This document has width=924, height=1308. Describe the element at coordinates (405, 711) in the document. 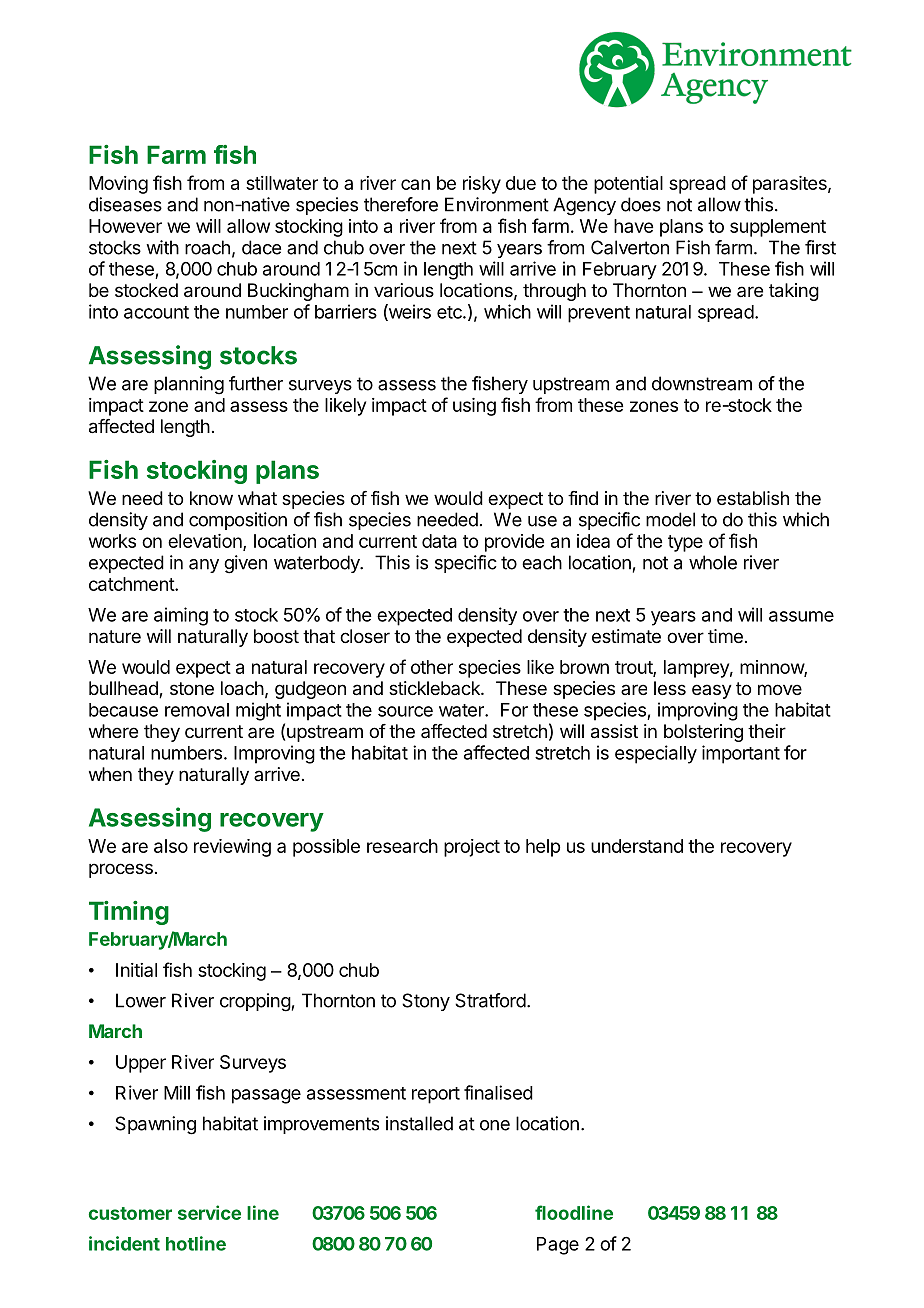

I see `source` at that location.
